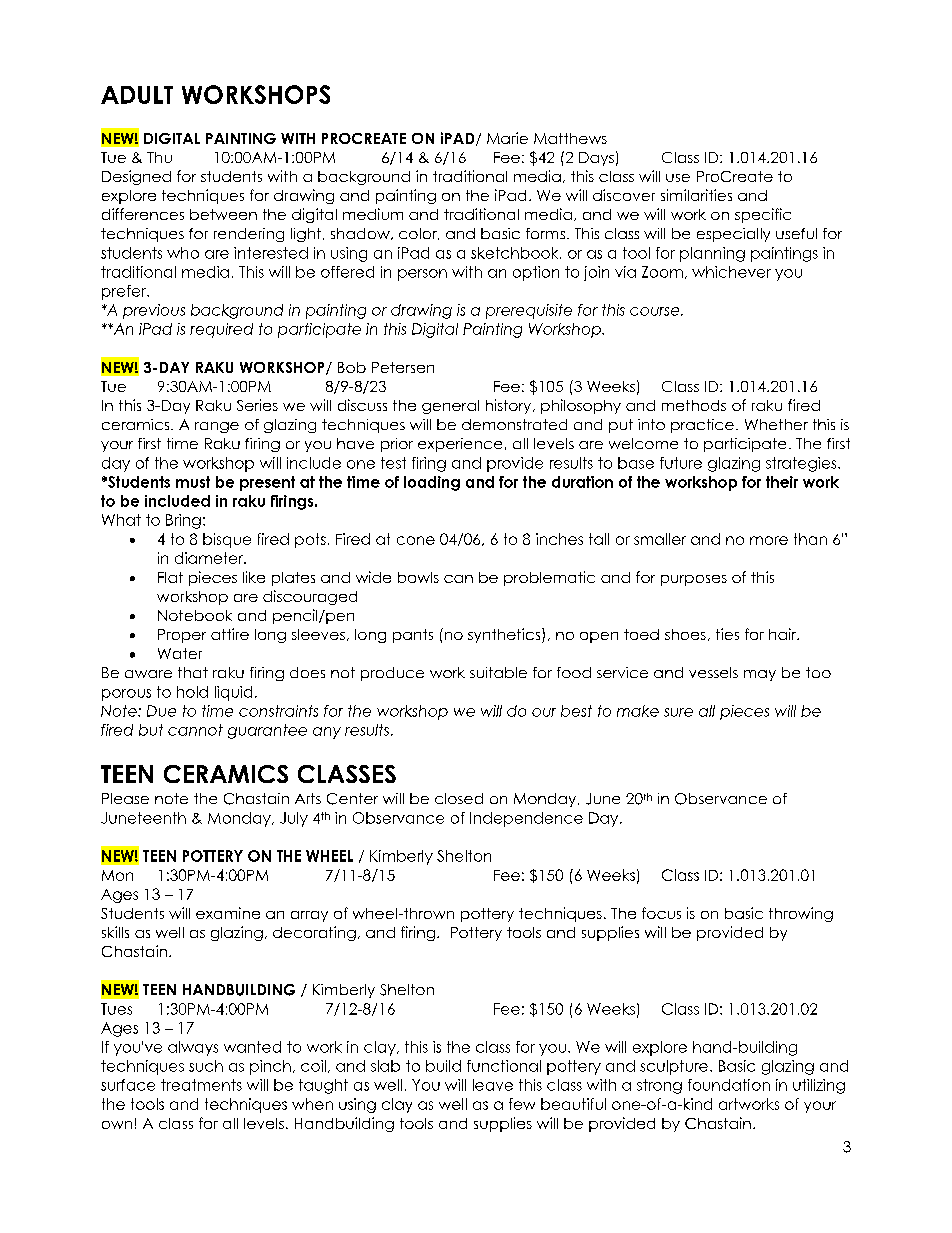 Image resolution: width=952 pixels, height=1233 pixels. Describe the element at coordinates (678, 712) in the screenshot. I see `sure` at that location.
